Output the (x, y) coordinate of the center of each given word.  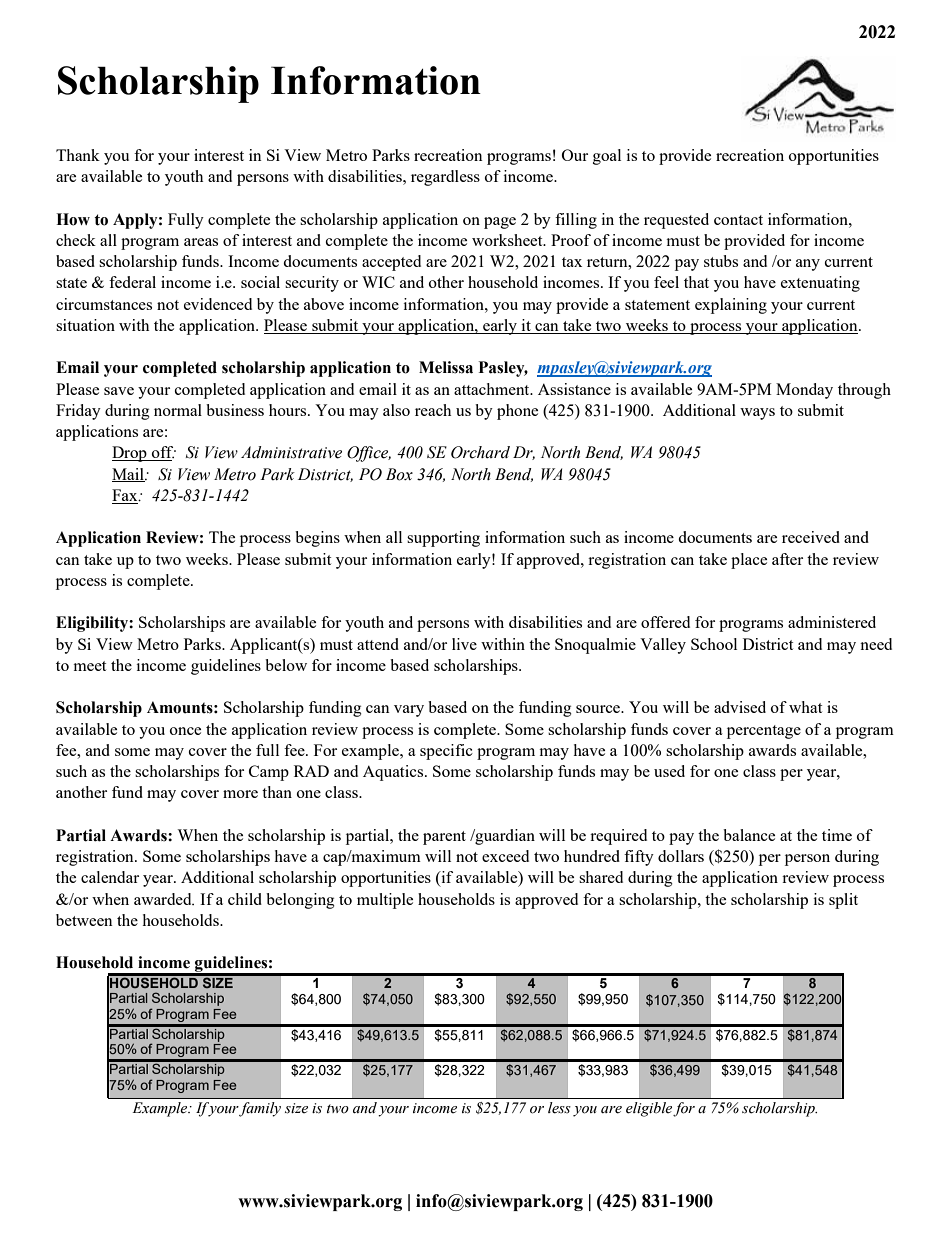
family (260, 1109)
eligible (650, 1109)
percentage (764, 732)
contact (738, 220)
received (811, 537)
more (240, 794)
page (500, 223)
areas (201, 242)
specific (446, 752)
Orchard (480, 452)
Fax (126, 495)
